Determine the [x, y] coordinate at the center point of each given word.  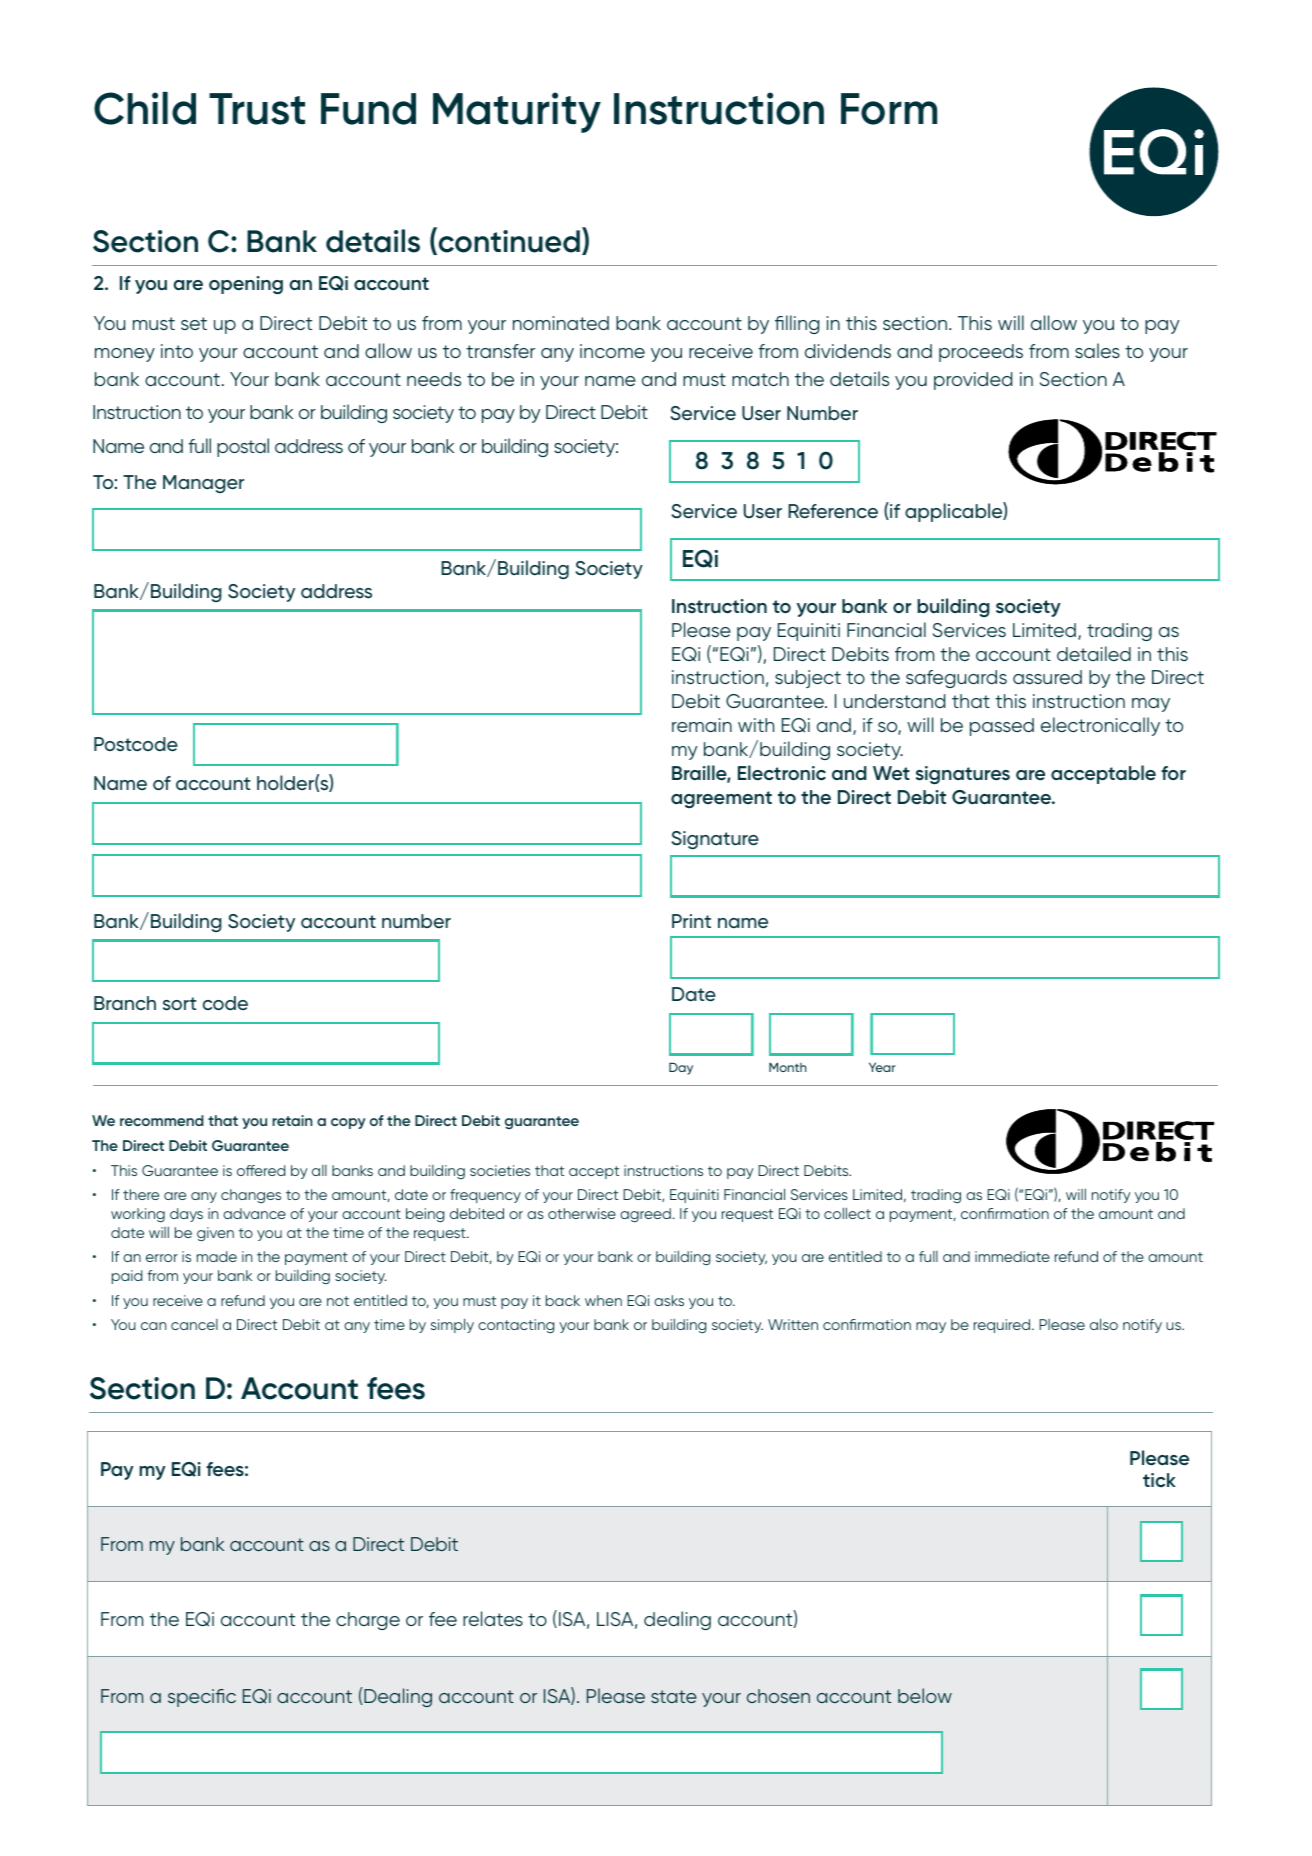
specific [202, 1698]
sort [179, 1004]
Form [889, 109]
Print [691, 921]
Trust [257, 109]
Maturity [517, 112]
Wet [891, 773]
